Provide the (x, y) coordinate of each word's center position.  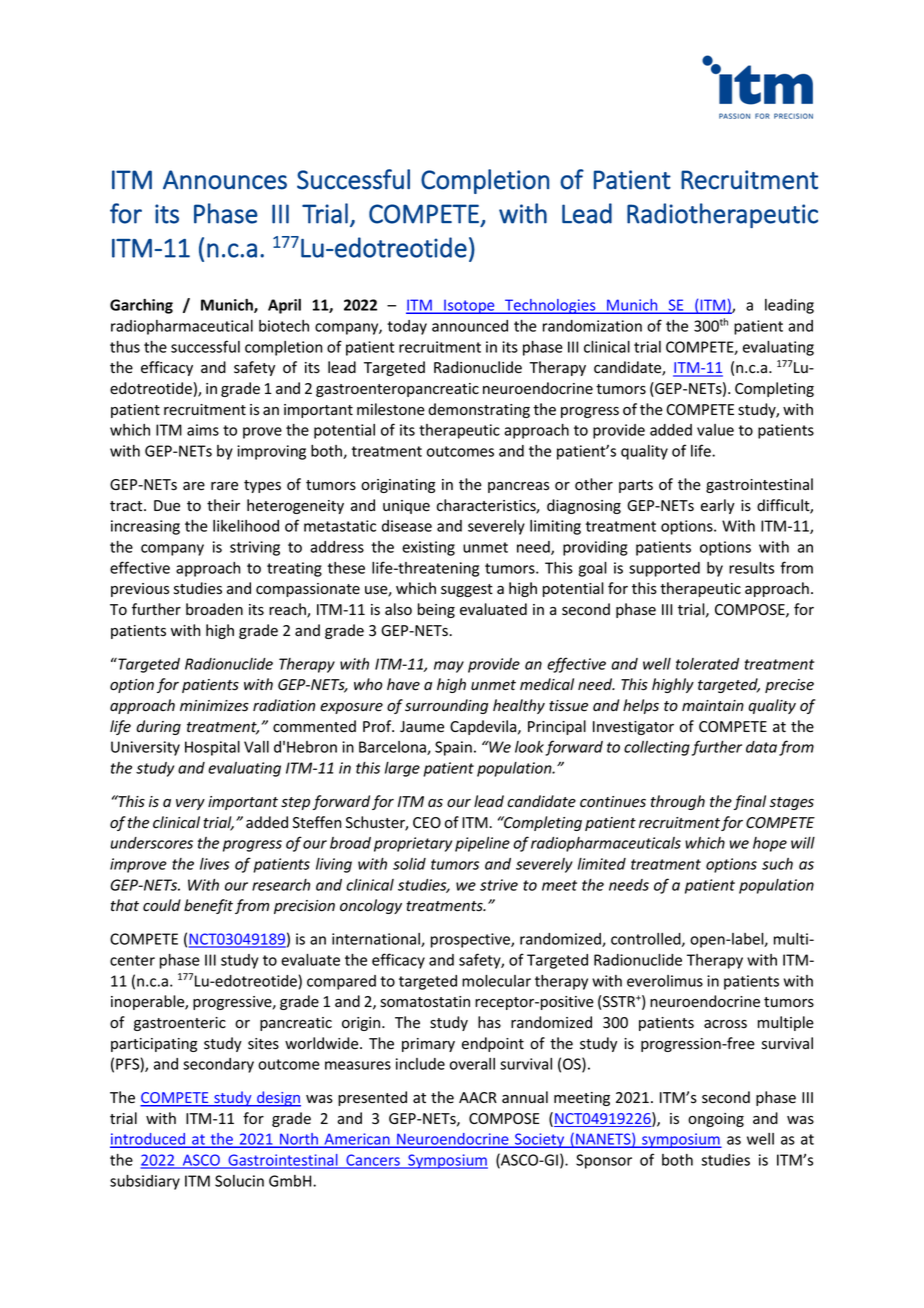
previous (140, 590)
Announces (225, 180)
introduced (148, 1140)
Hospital (212, 748)
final (749, 802)
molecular (496, 981)
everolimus (665, 981)
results (751, 568)
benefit (208, 906)
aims (203, 430)
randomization (592, 326)
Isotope (469, 307)
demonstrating (479, 410)
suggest (467, 590)
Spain (453, 748)
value (715, 430)
